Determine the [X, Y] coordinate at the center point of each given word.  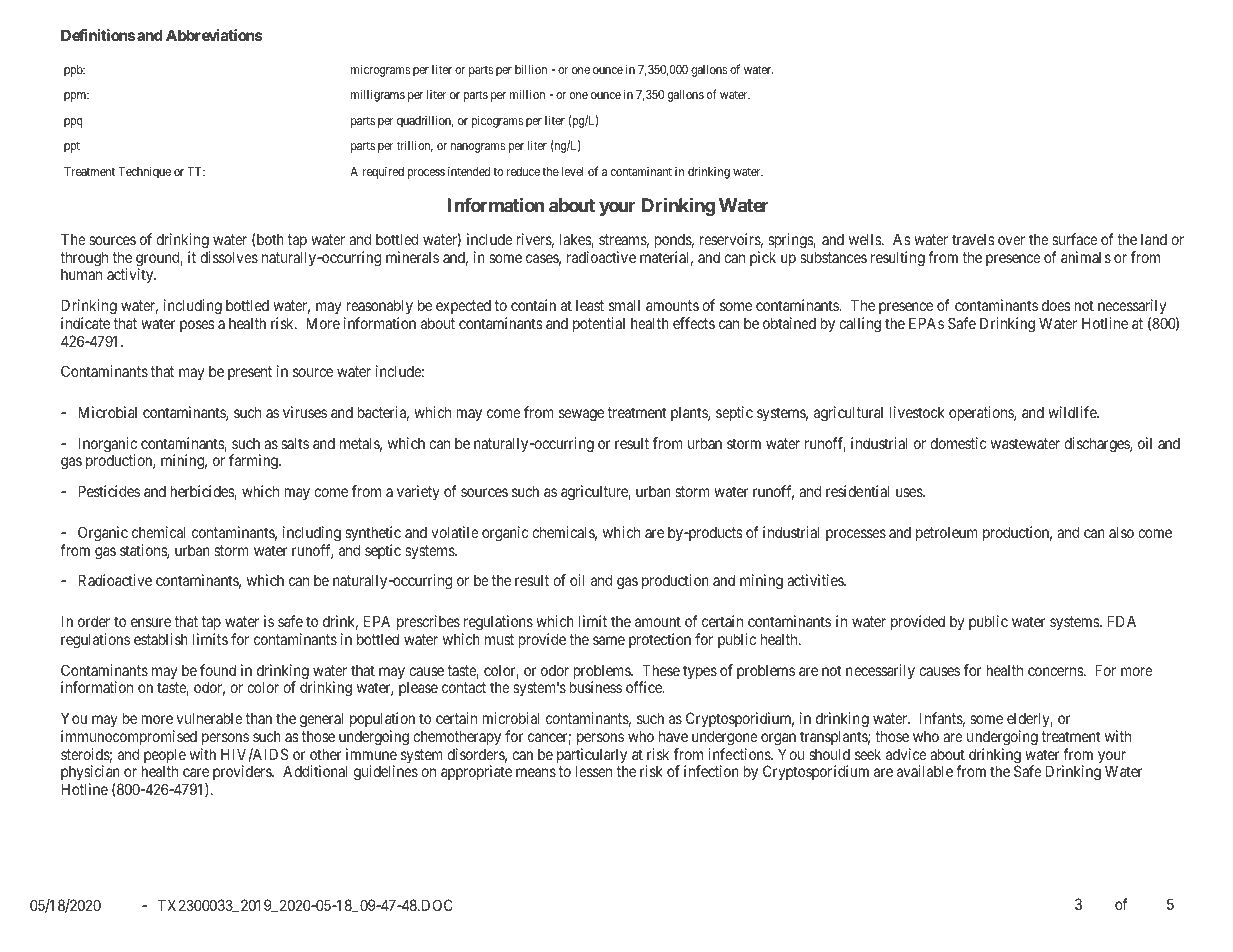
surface [1075, 239]
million [527, 94]
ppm [76, 97]
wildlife [1073, 412]
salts [295, 443]
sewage [581, 415]
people [164, 757]
